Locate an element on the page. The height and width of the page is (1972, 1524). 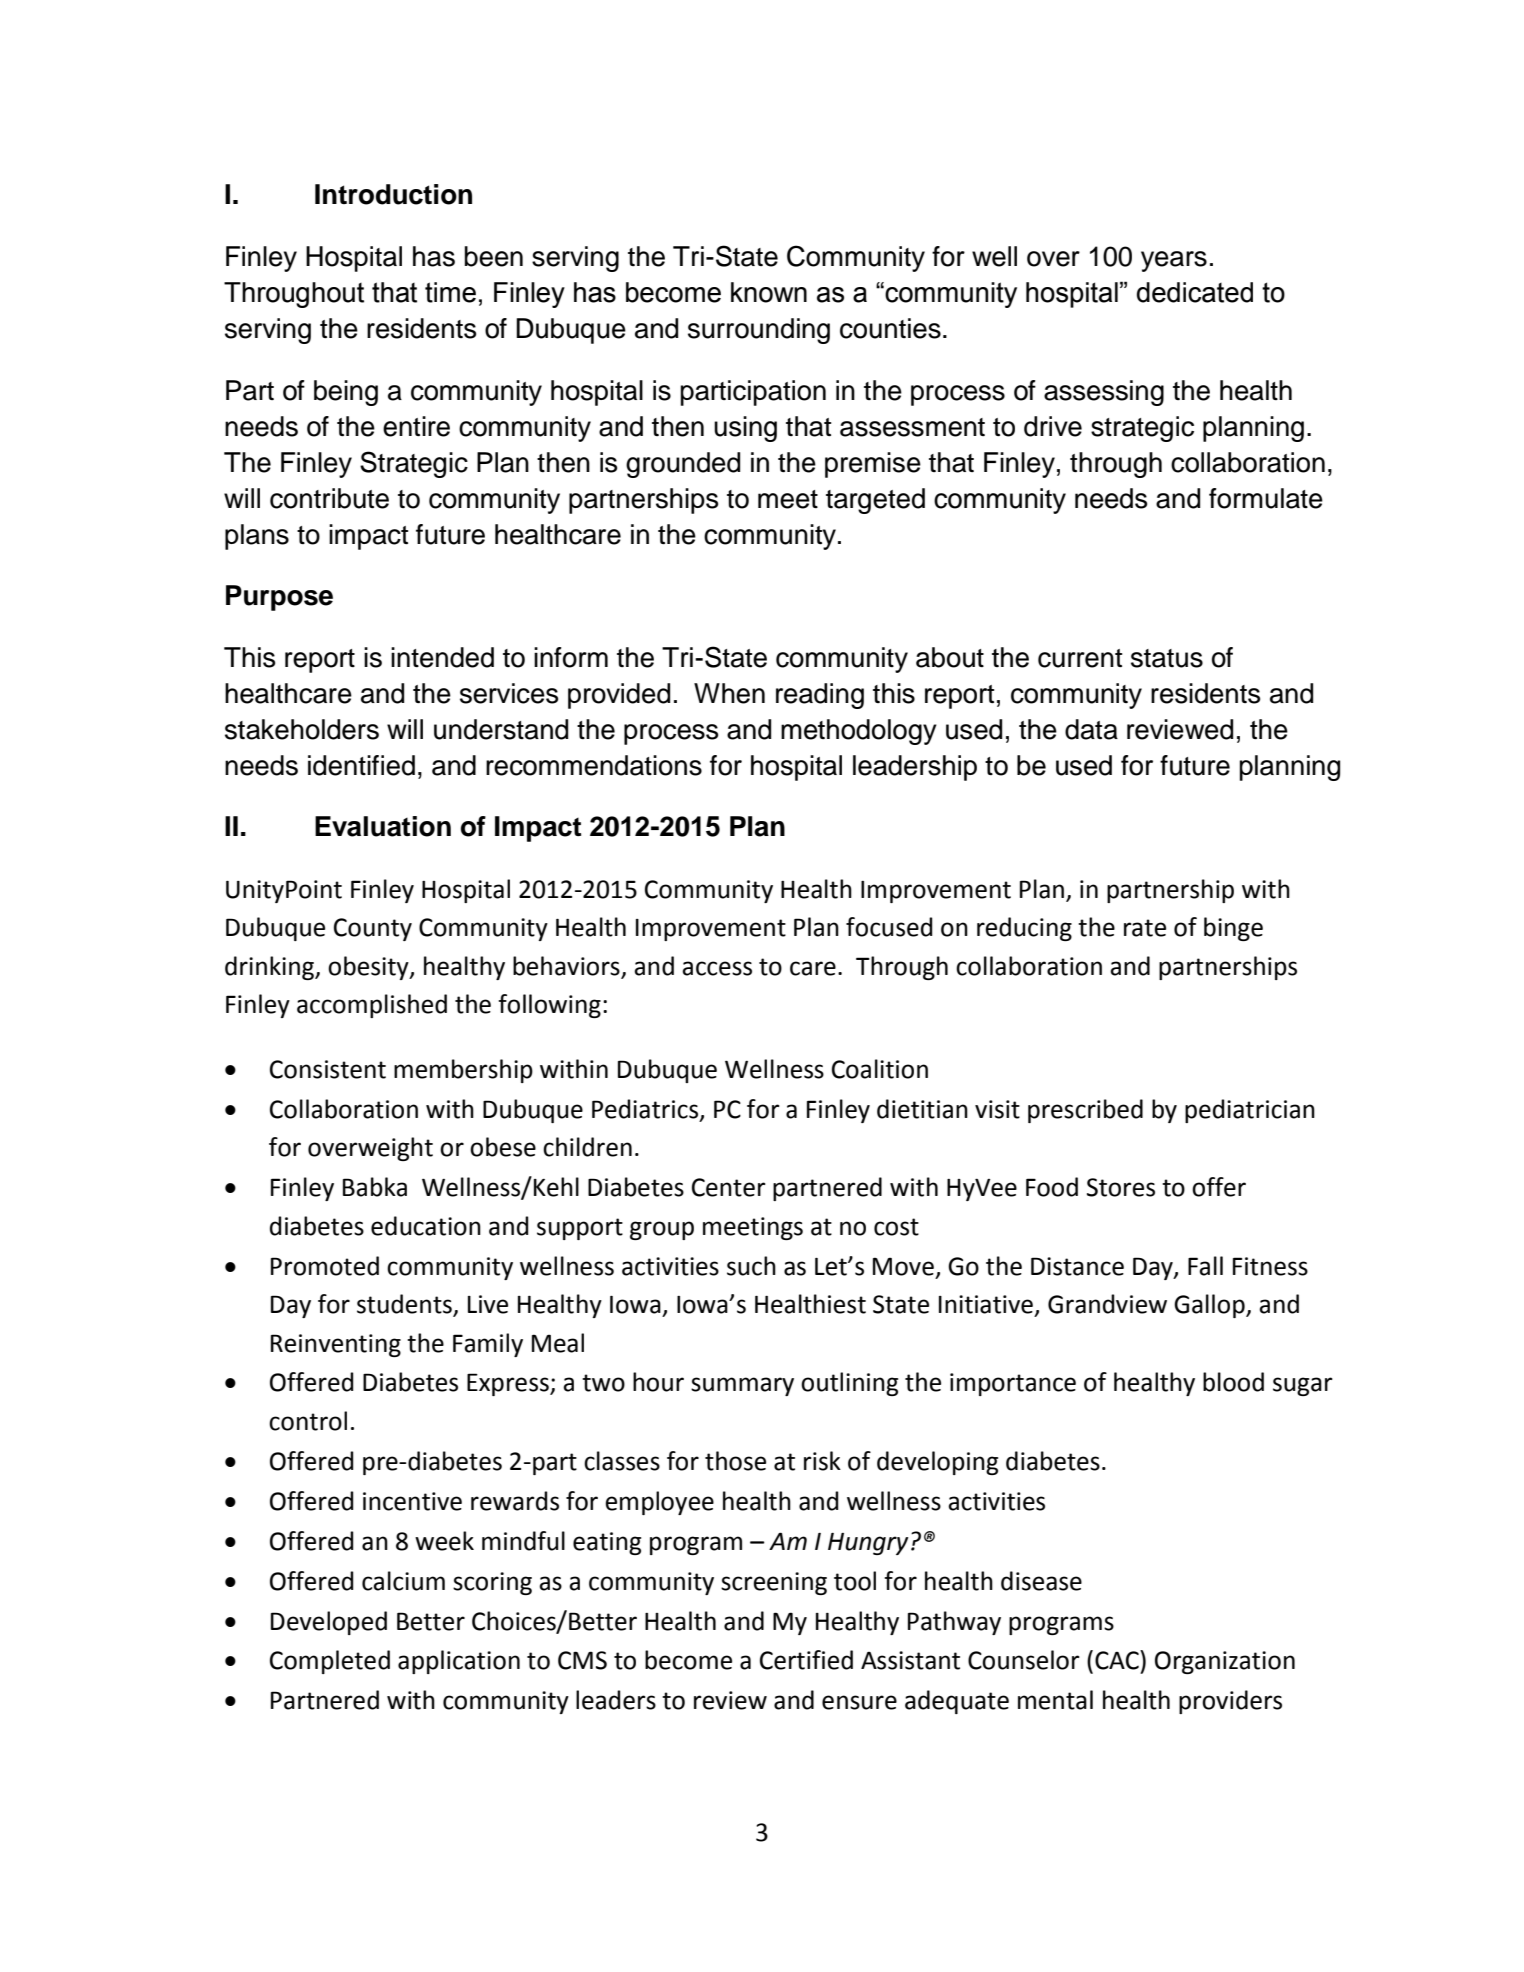
known is located at coordinates (769, 292).
